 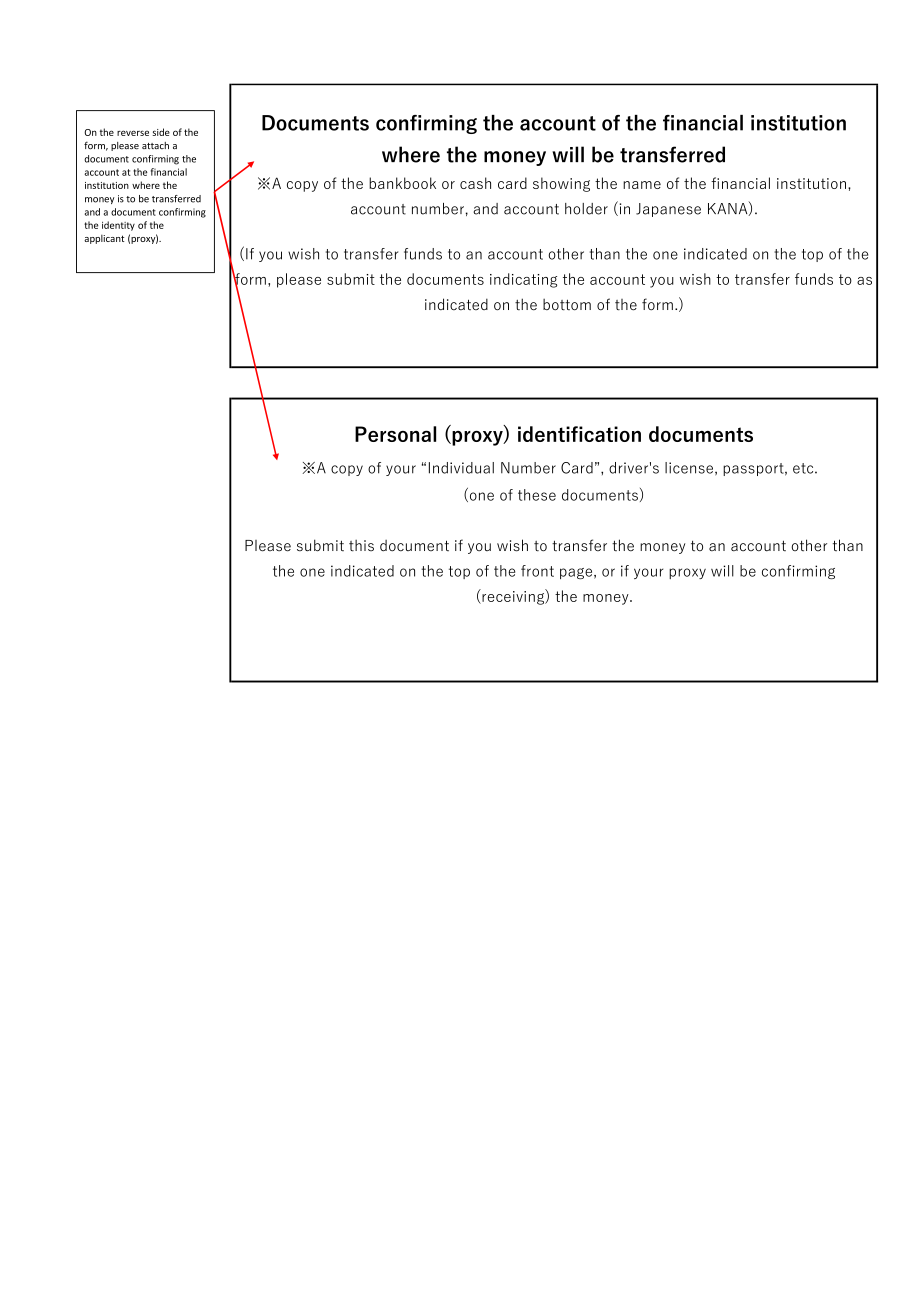 What do you see at coordinates (395, 434) in the image?
I see `Personal` at bounding box center [395, 434].
